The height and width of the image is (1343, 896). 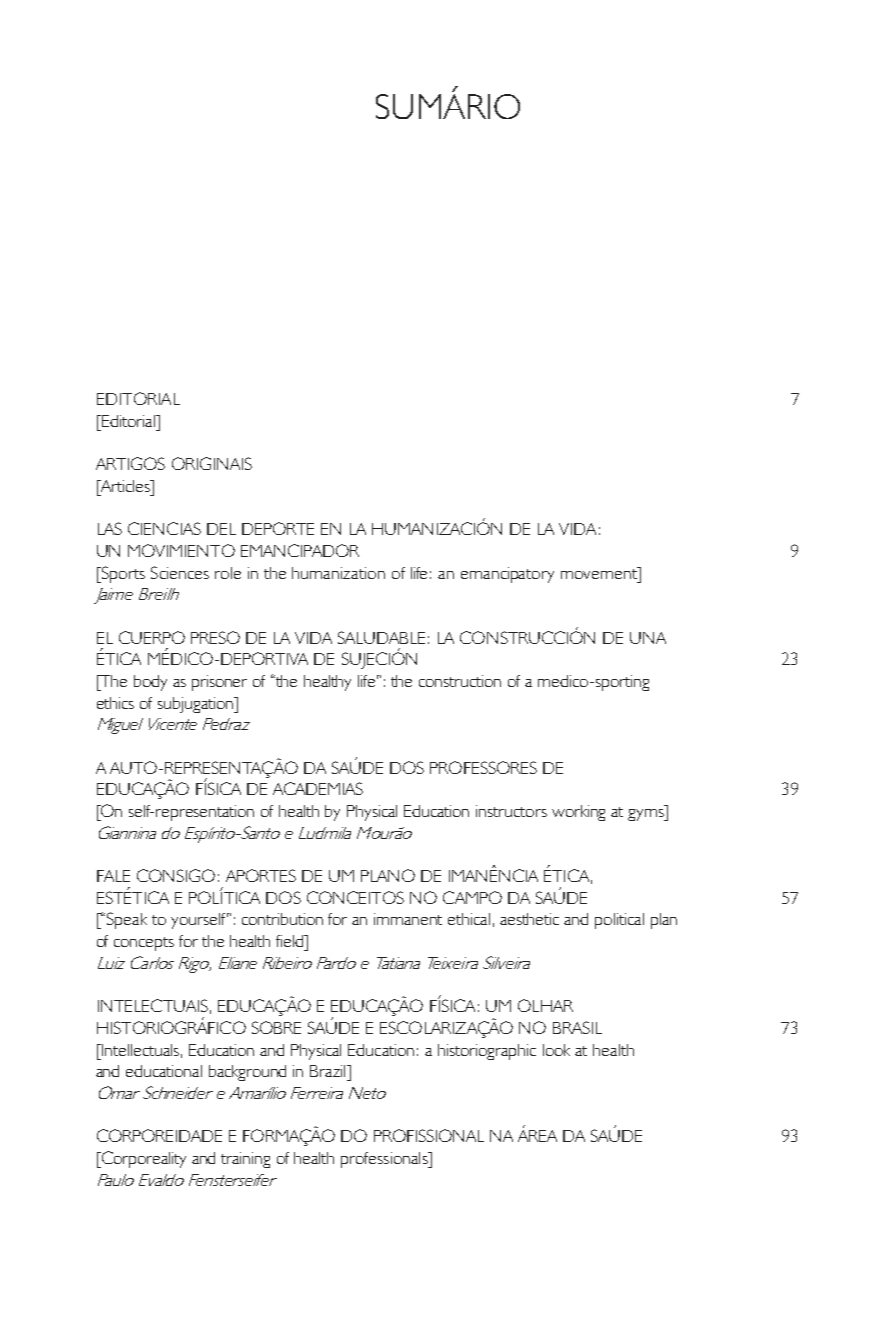 What do you see at coordinates (578, 813) in the image?
I see `working` at bounding box center [578, 813].
